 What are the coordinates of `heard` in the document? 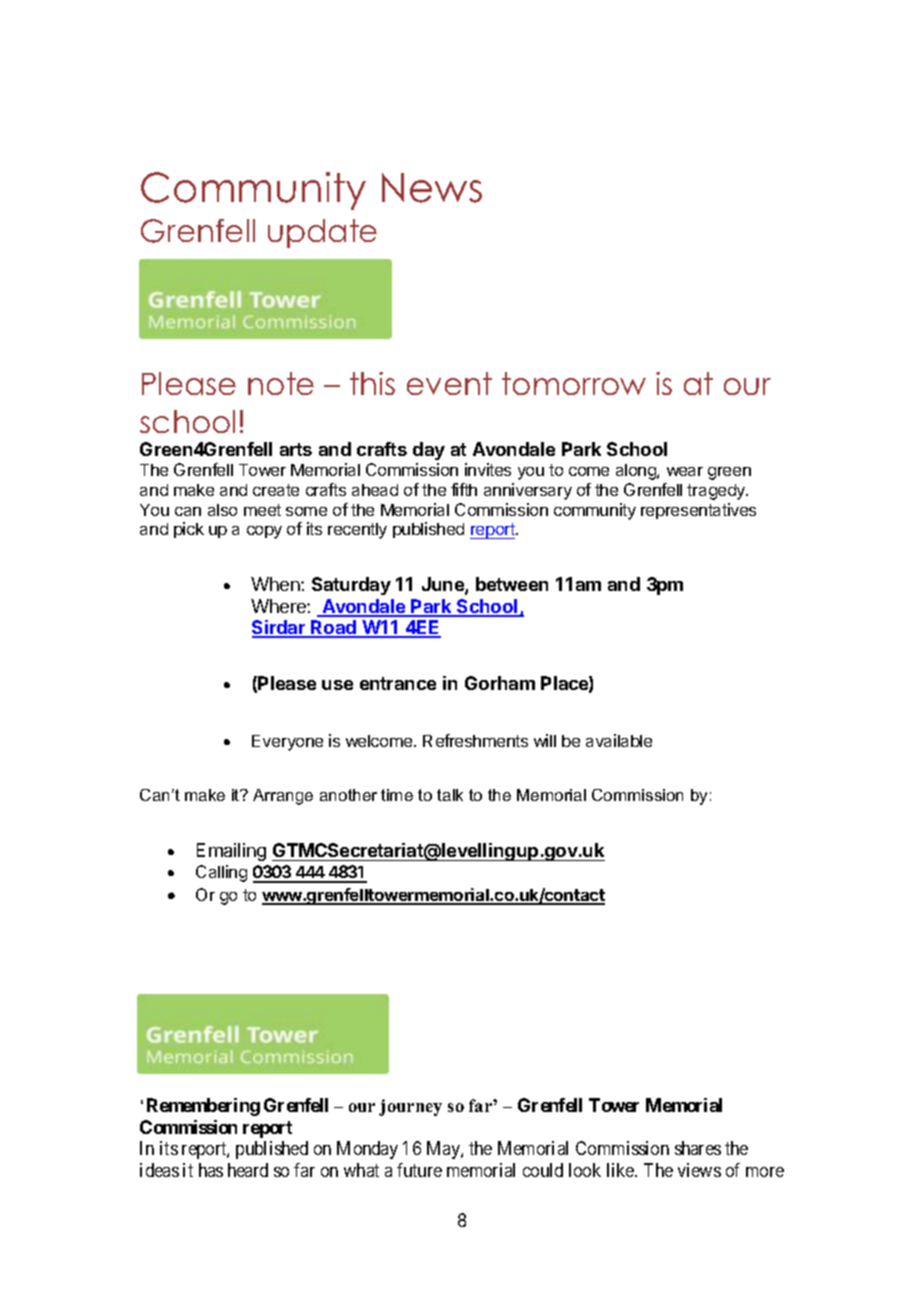 It's located at (248, 1170).
